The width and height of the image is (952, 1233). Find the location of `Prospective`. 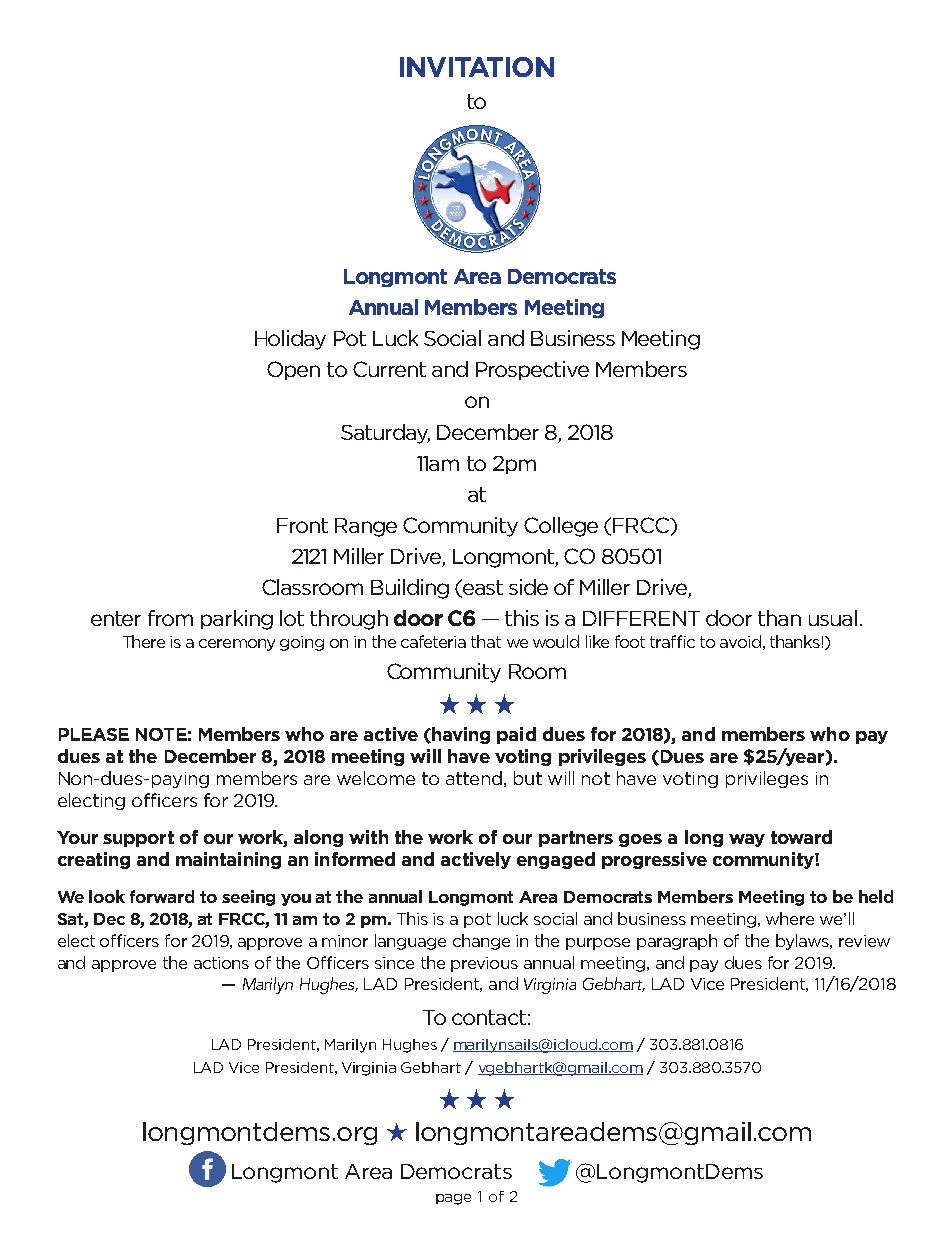

Prospective is located at coordinates (532, 370).
